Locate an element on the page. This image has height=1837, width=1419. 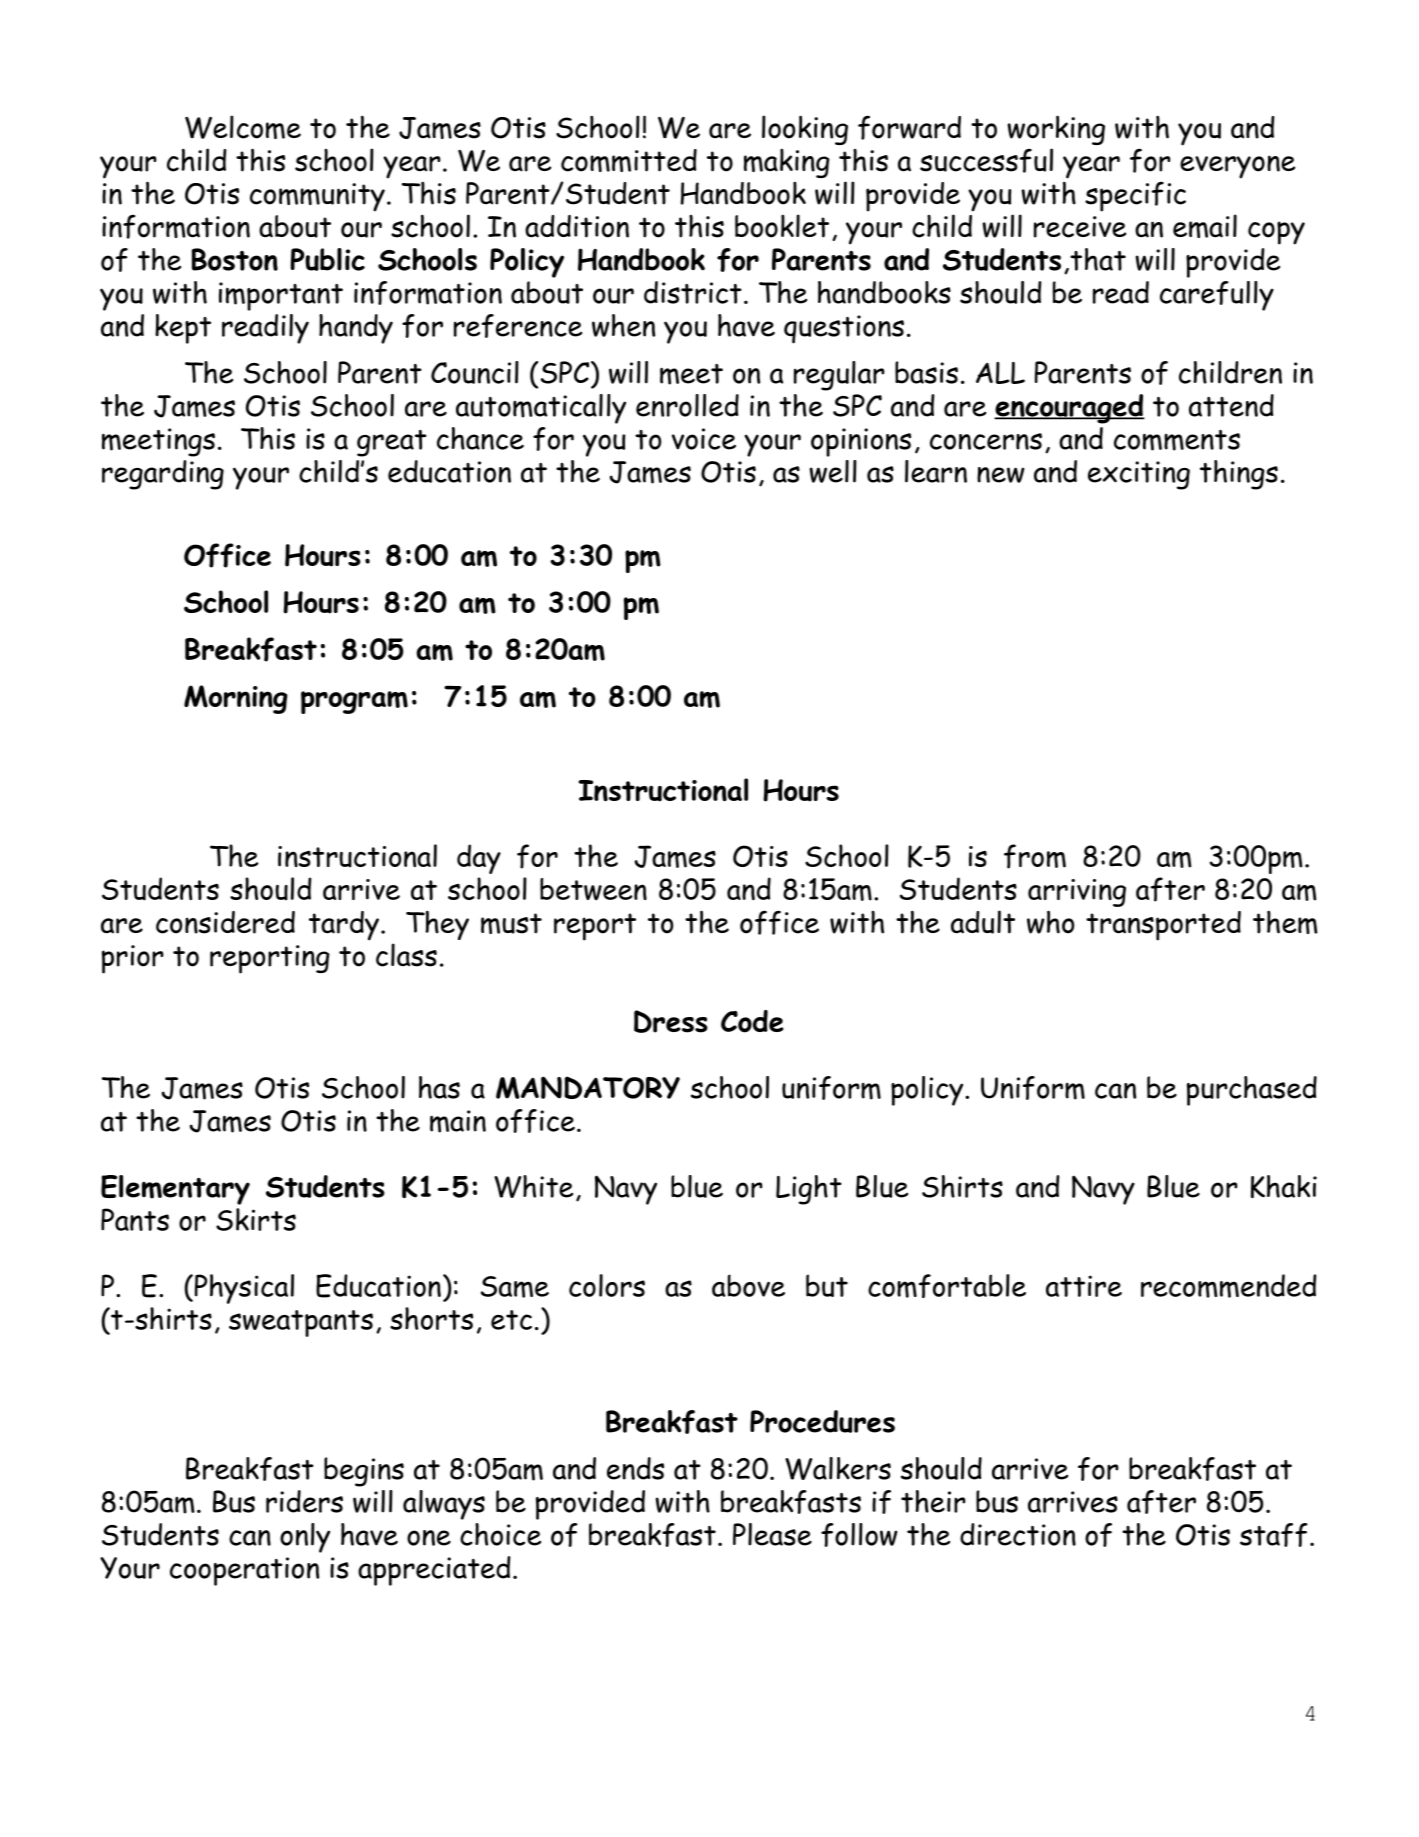
community is located at coordinates (317, 197).
